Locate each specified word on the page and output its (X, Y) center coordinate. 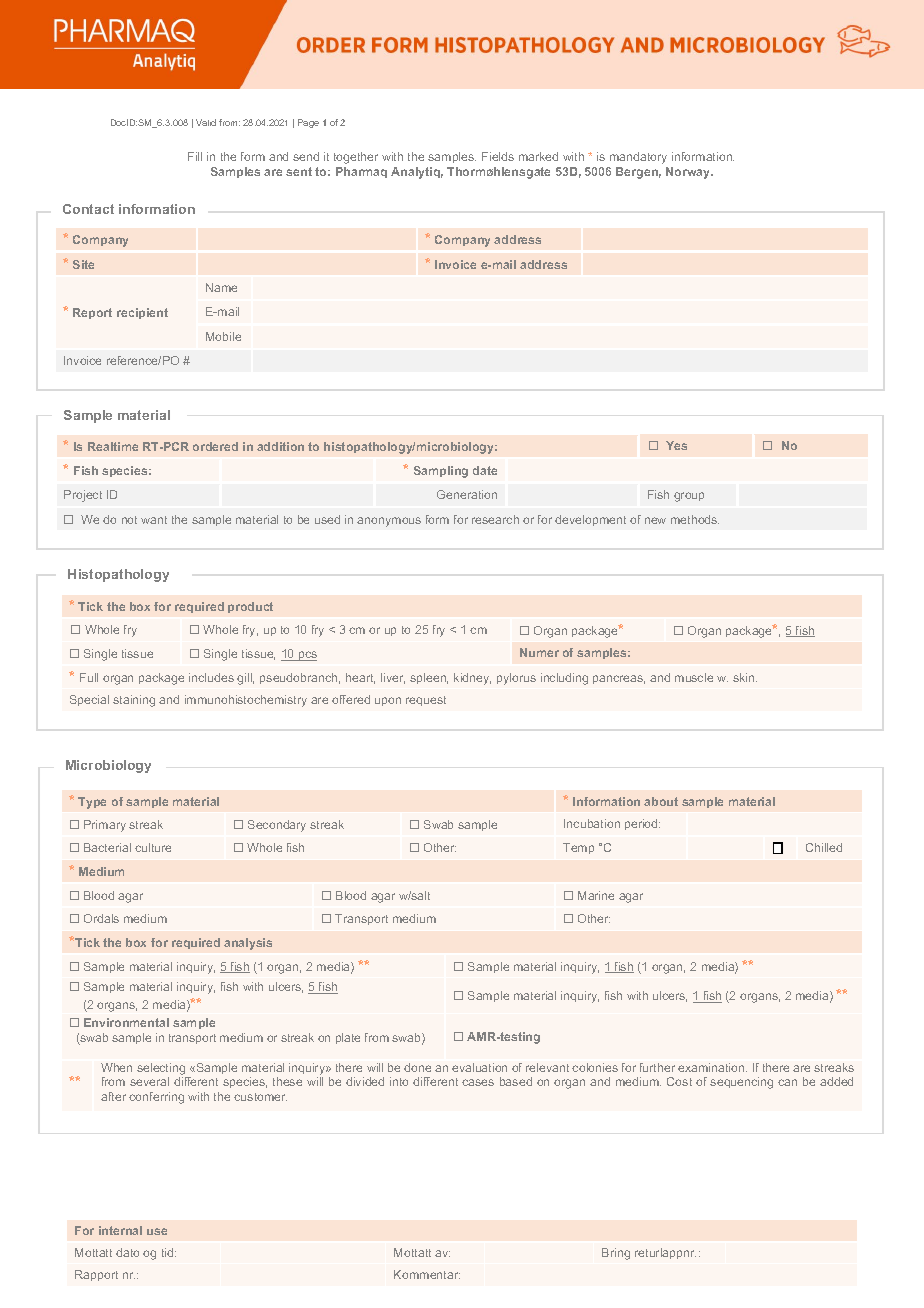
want (154, 520)
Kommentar (427, 1274)
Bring (616, 1254)
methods (695, 519)
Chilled (824, 847)
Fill (195, 156)
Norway (689, 173)
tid (169, 1252)
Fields (498, 156)
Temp (578, 848)
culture (153, 847)
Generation (467, 494)
